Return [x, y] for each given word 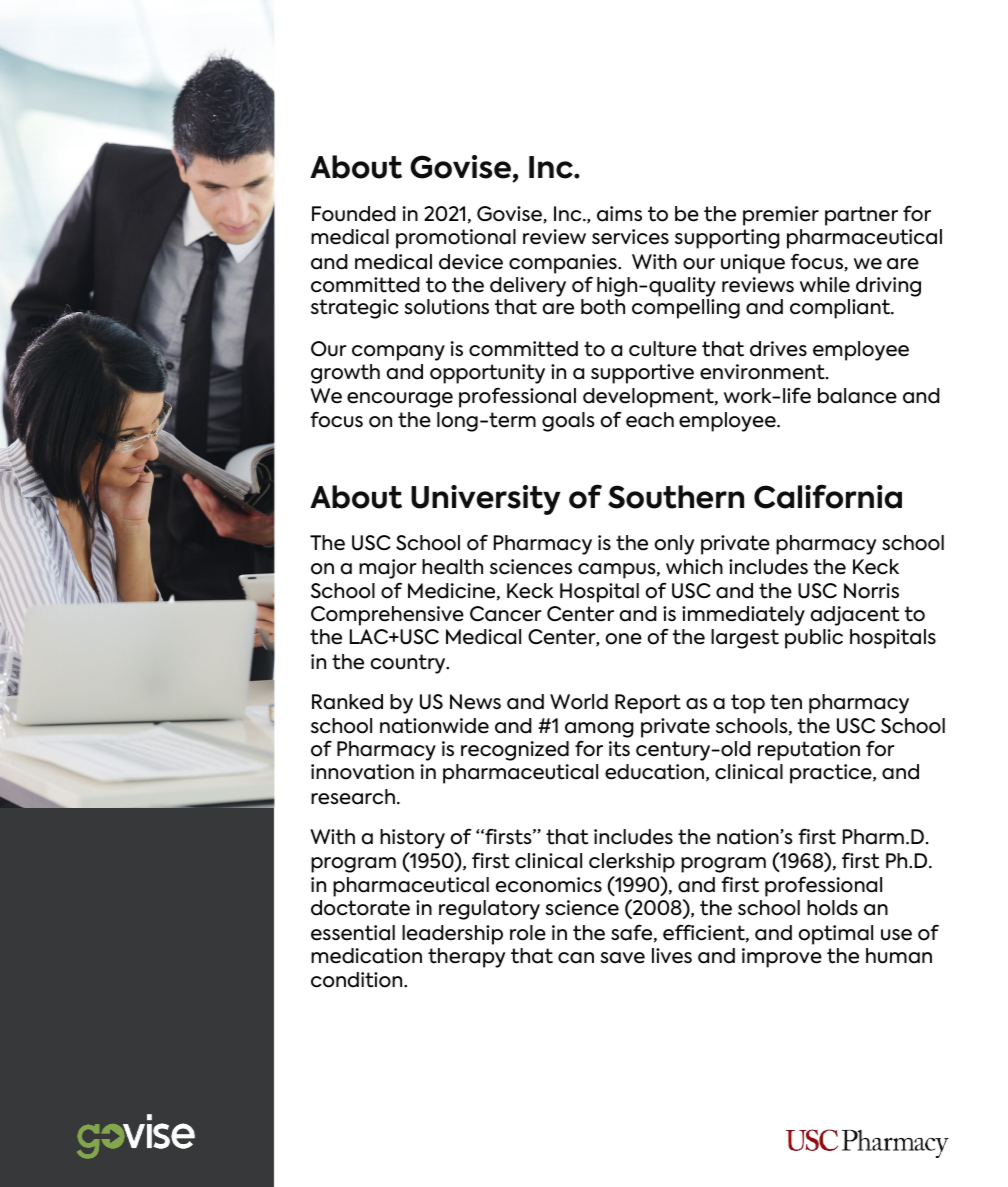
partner [861, 216]
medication [366, 956]
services [630, 237]
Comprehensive [387, 616]
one [624, 639]
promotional [456, 239]
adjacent [855, 616]
